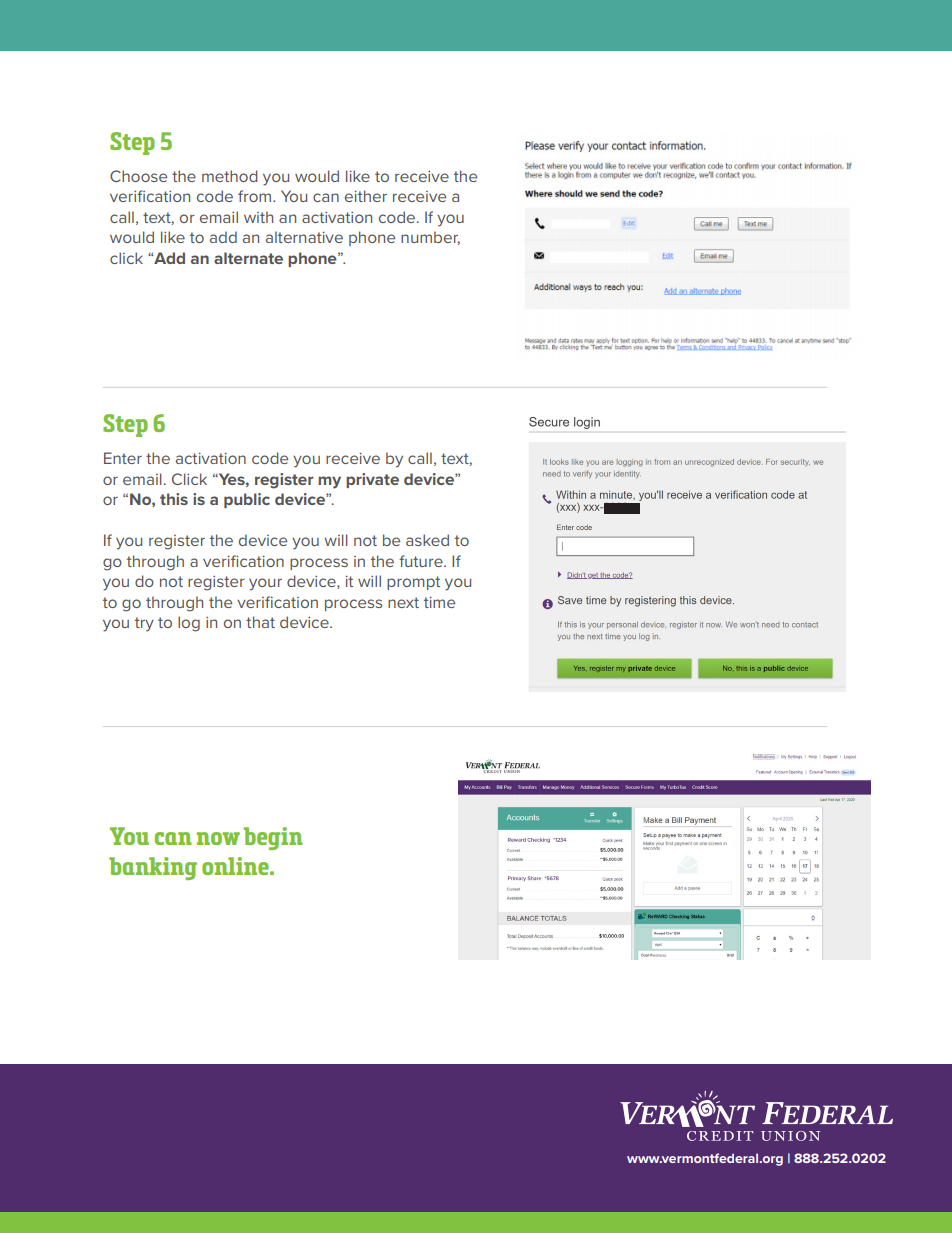 The image size is (952, 1233). I want to click on now, so click(218, 838).
